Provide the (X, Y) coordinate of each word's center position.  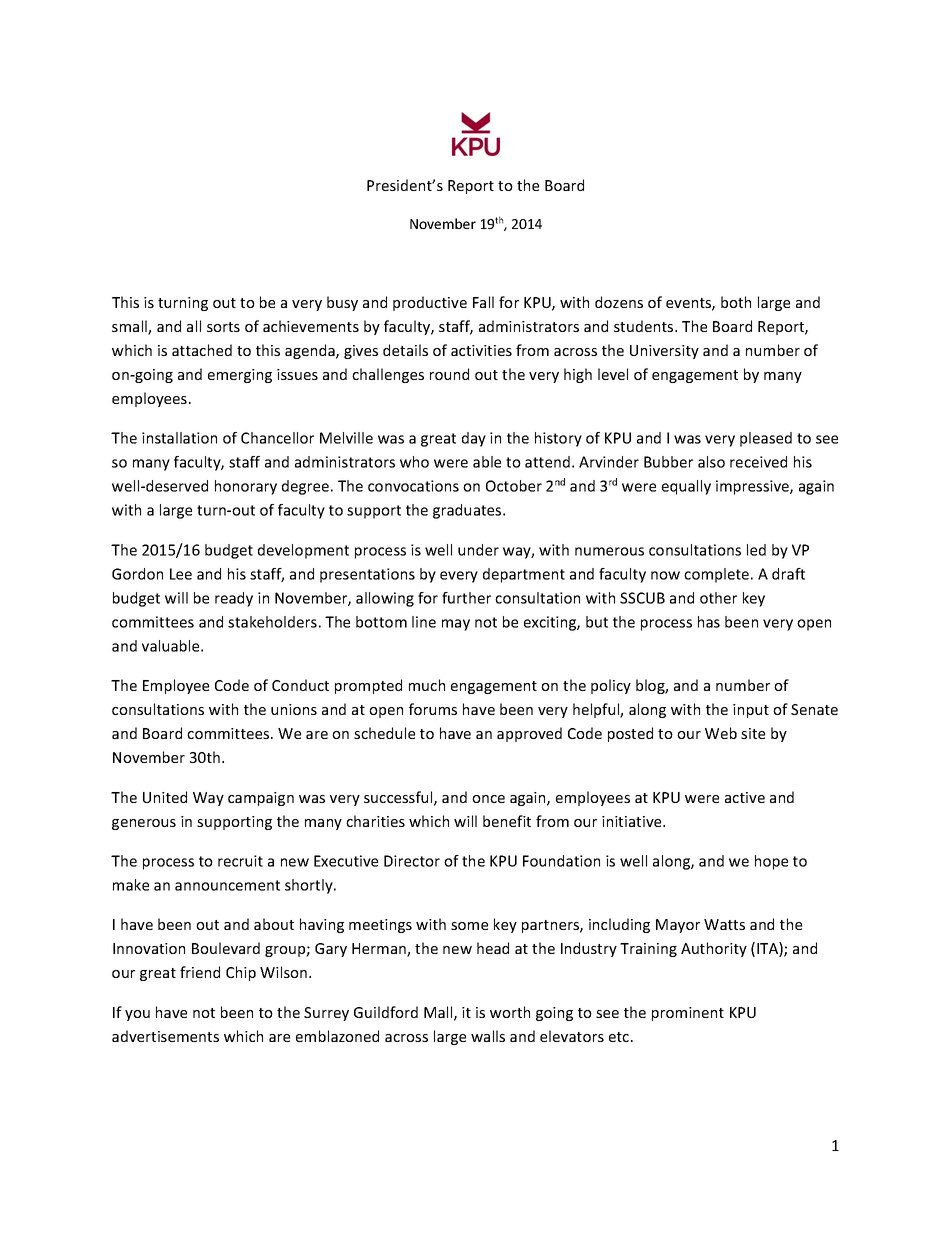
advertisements (165, 1036)
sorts (223, 327)
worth (510, 1012)
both (736, 302)
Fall (483, 302)
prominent (688, 1014)
